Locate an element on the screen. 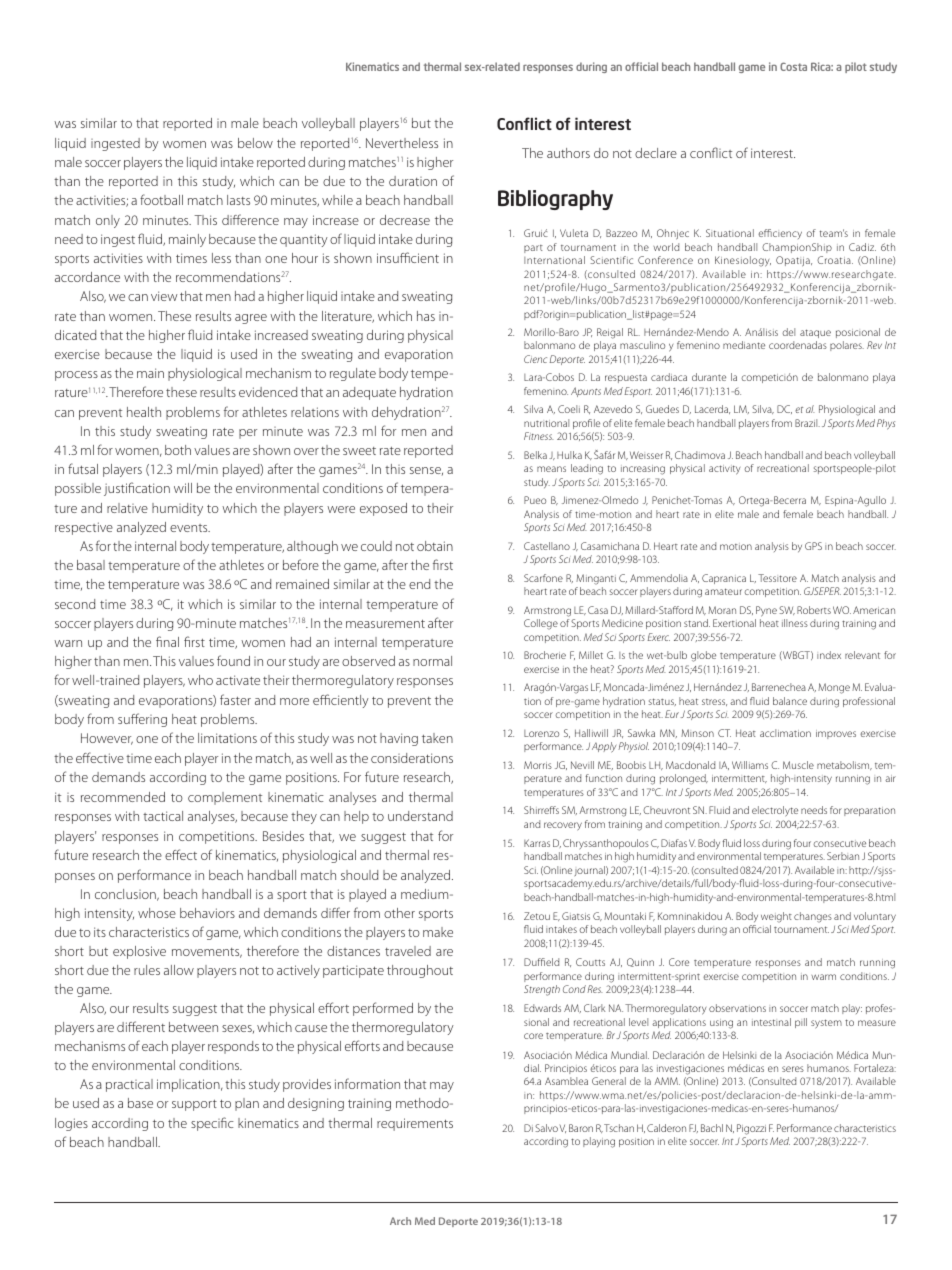 The height and width of the screenshot is (1270, 952). Roberts is located at coordinates (814, 610).
